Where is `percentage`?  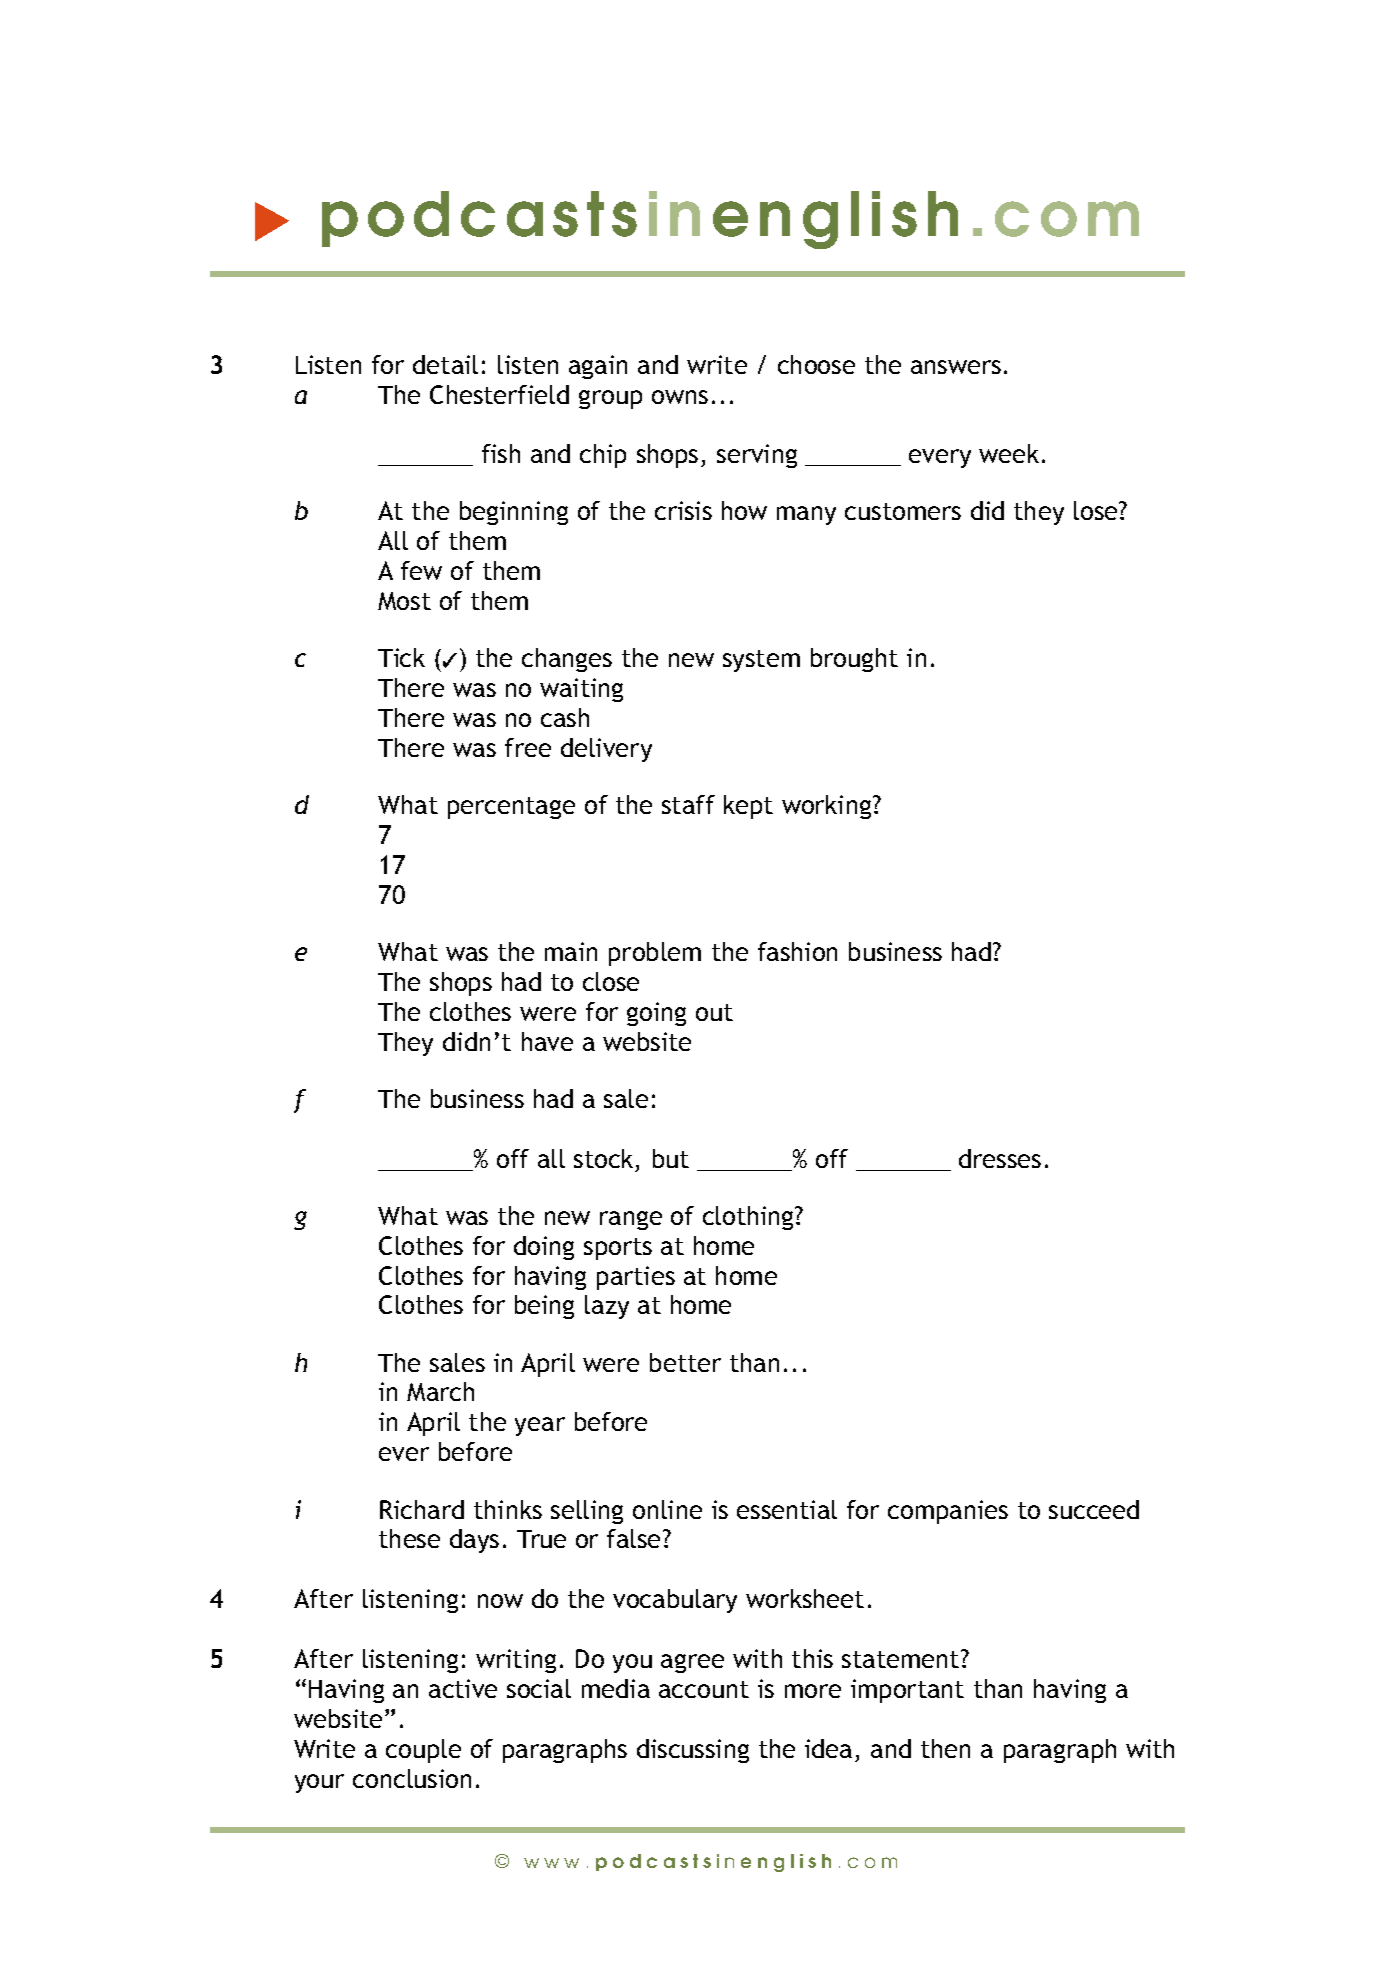
percentage is located at coordinates (511, 808).
